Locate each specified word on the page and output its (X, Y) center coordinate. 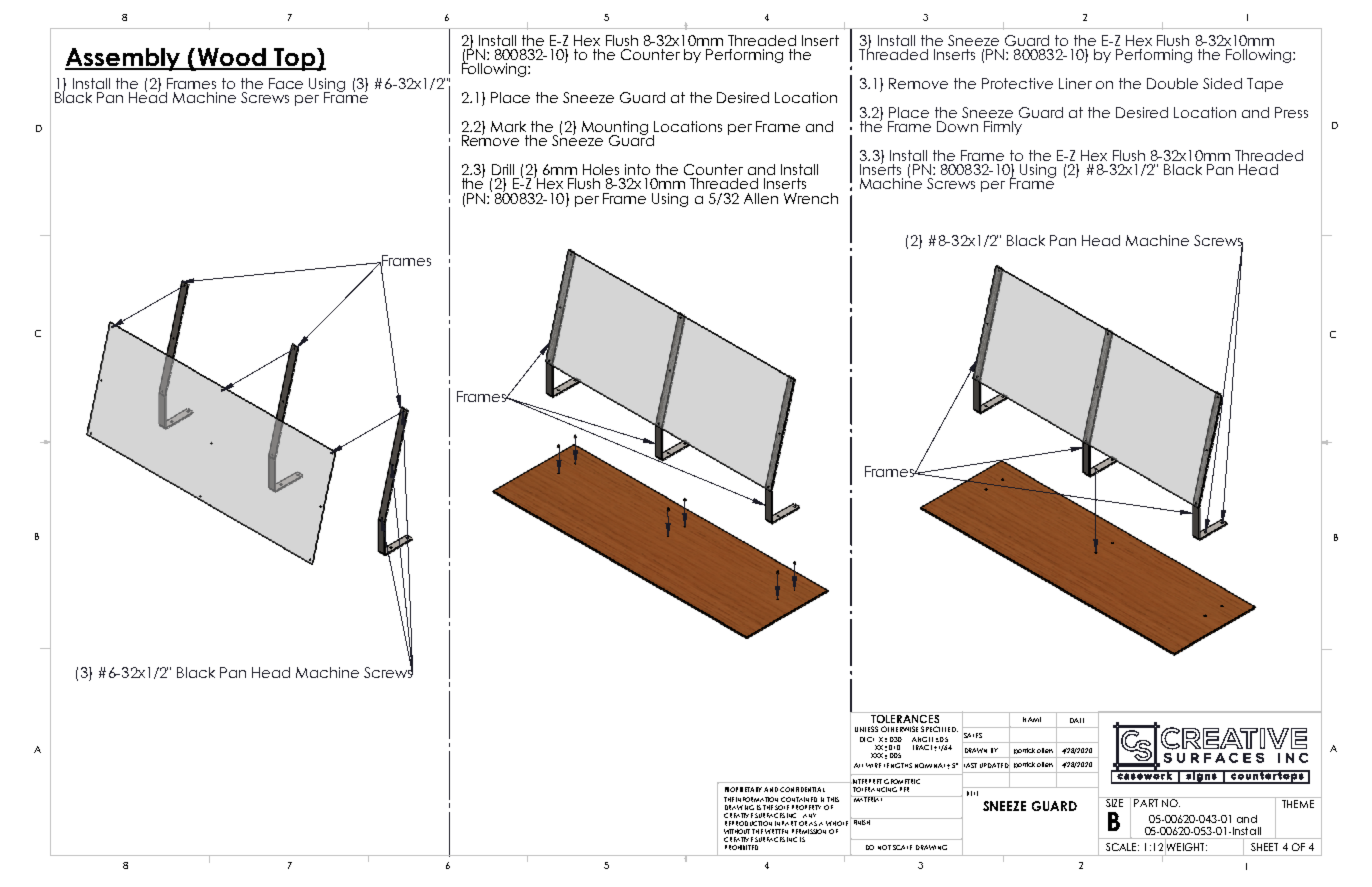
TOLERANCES (905, 717)
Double (1172, 83)
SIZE (1114, 802)
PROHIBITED (741, 847)
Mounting (615, 129)
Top (295, 59)
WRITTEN (776, 831)
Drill (503, 169)
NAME (1032, 719)
